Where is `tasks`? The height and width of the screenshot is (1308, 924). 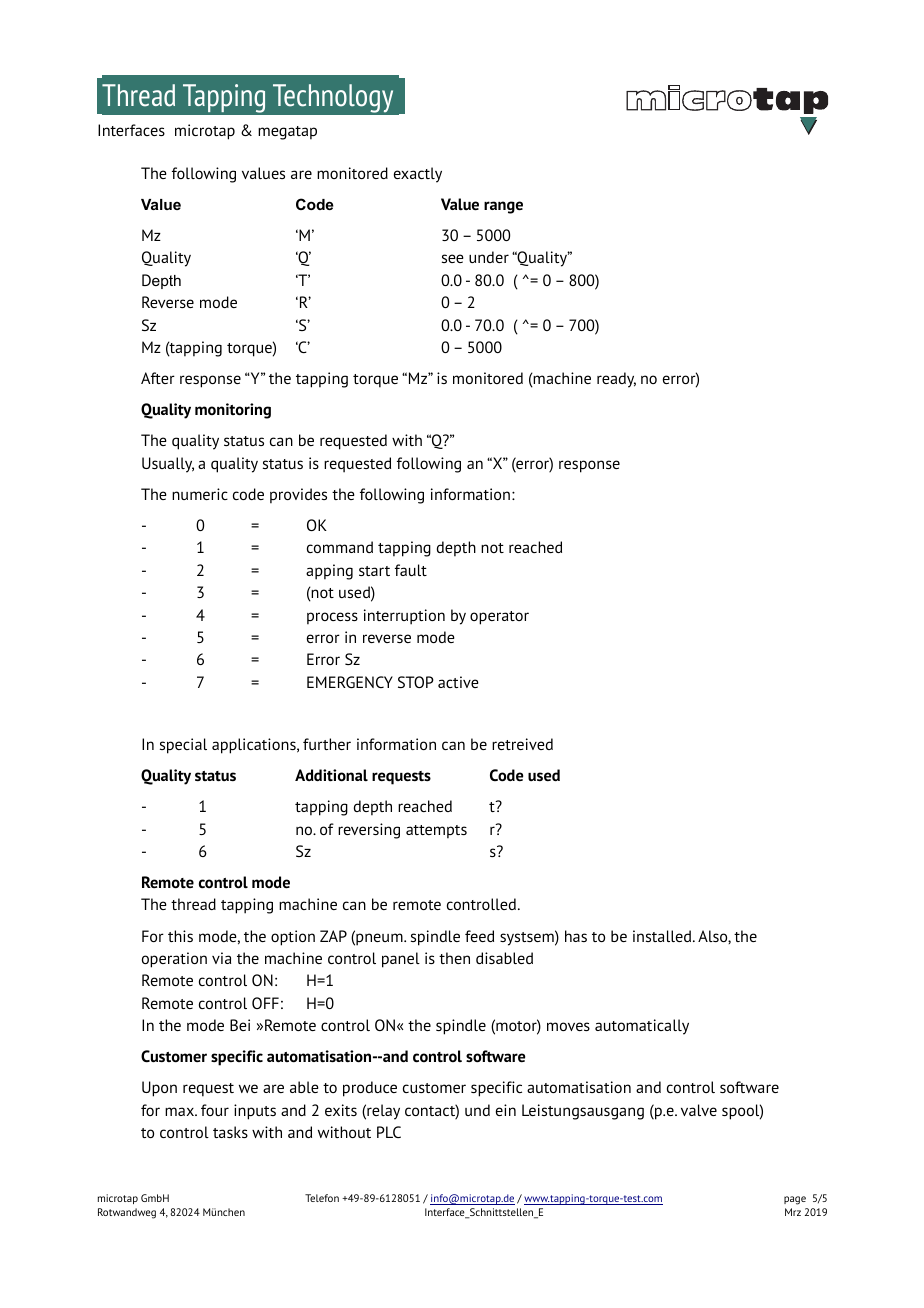 tasks is located at coordinates (230, 1132).
